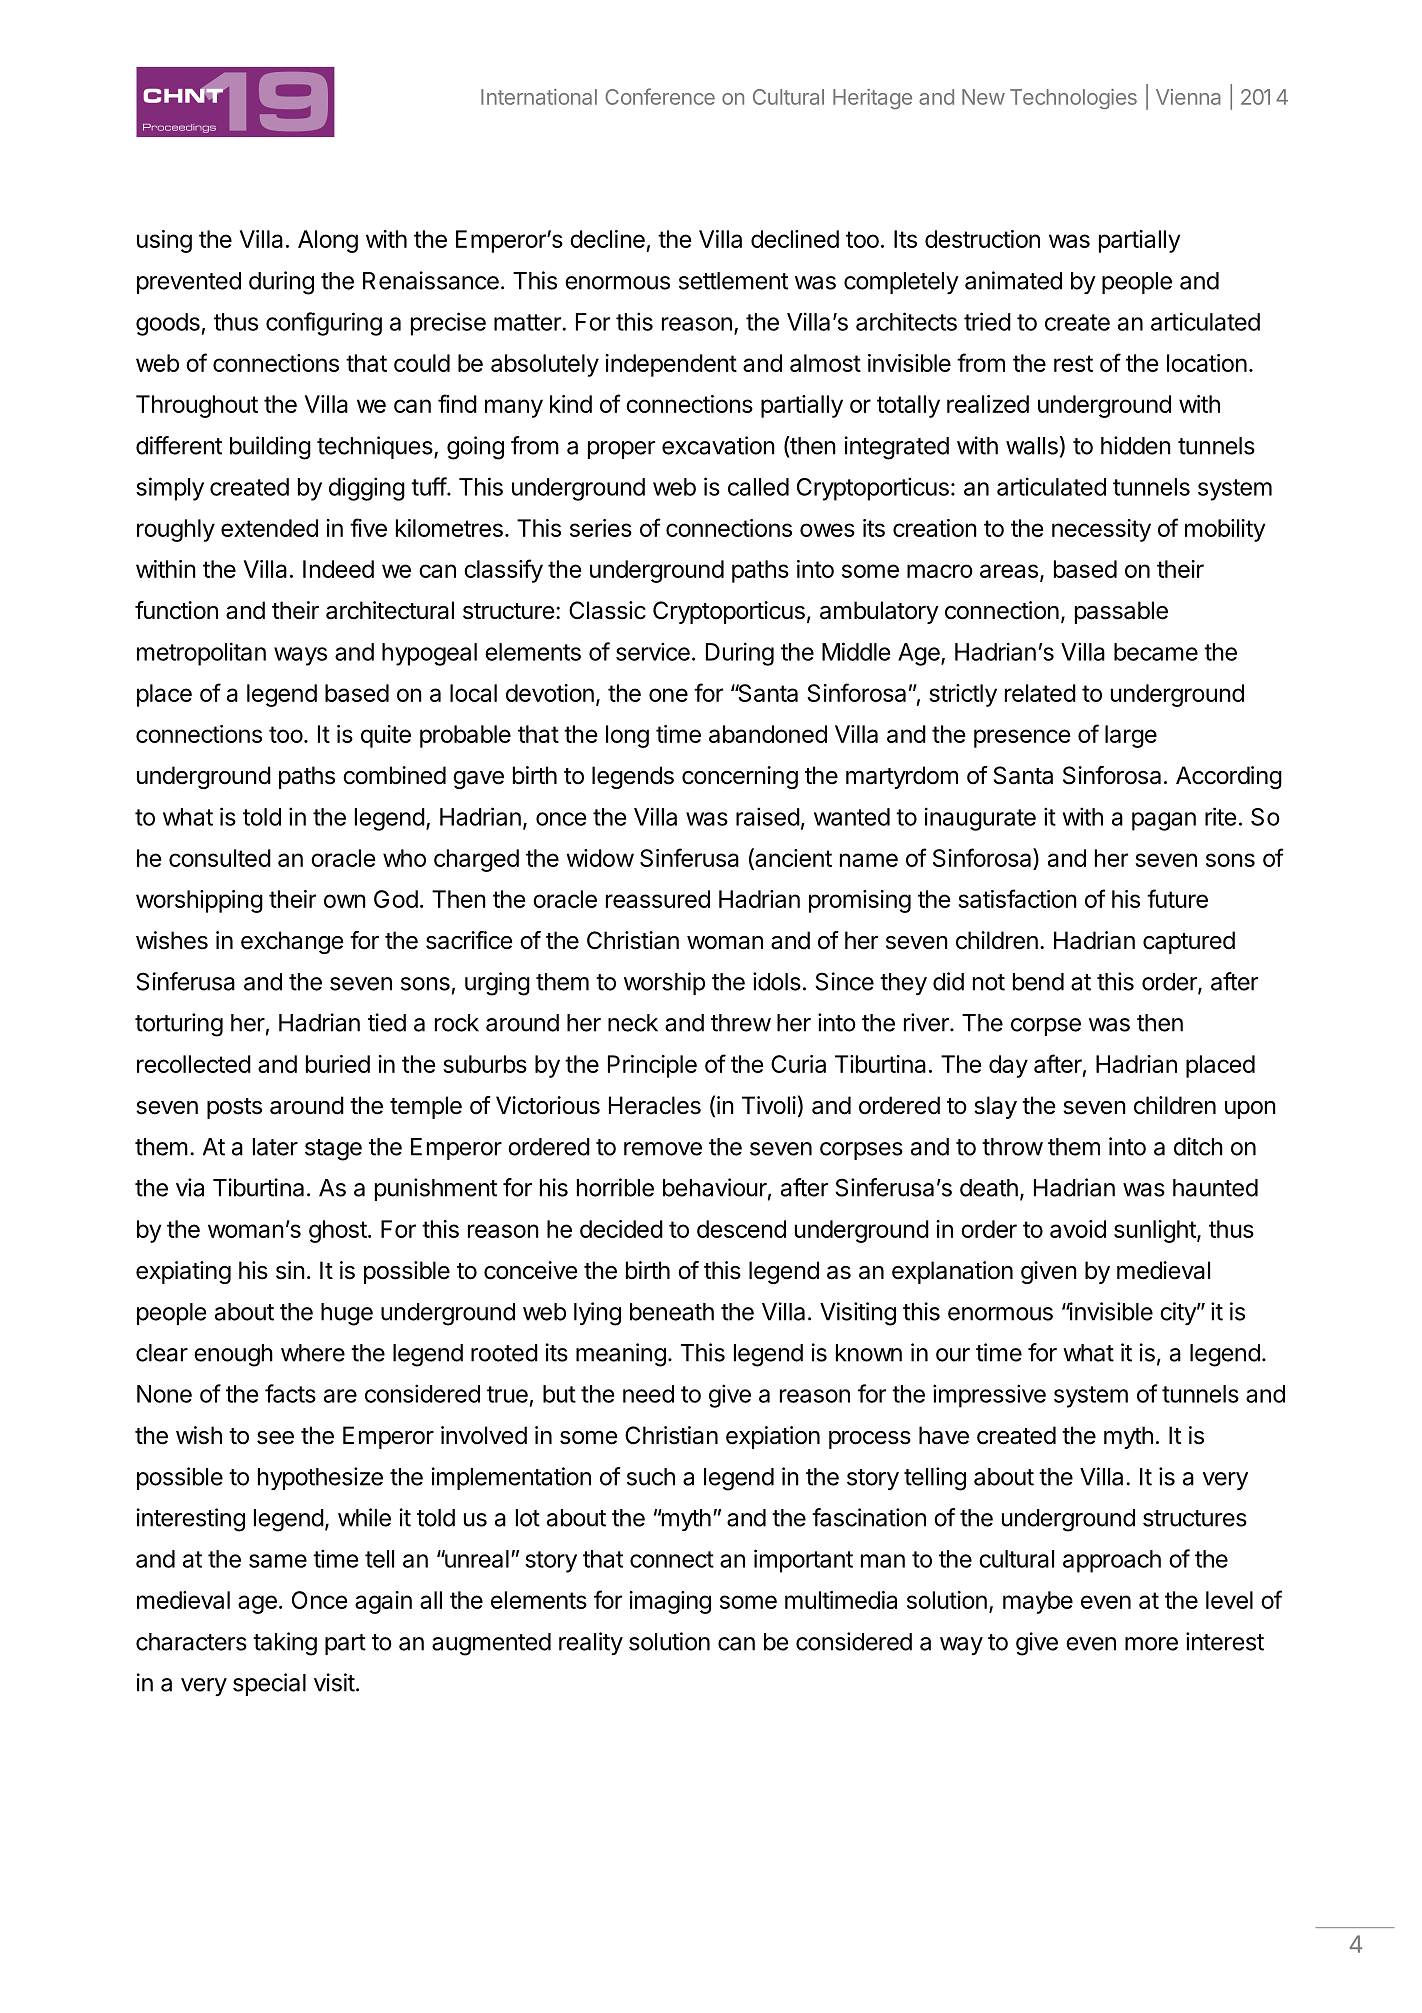 This image has height=2013, width=1422. Describe the element at coordinates (718, 445) in the image. I see `excavation` at that location.
